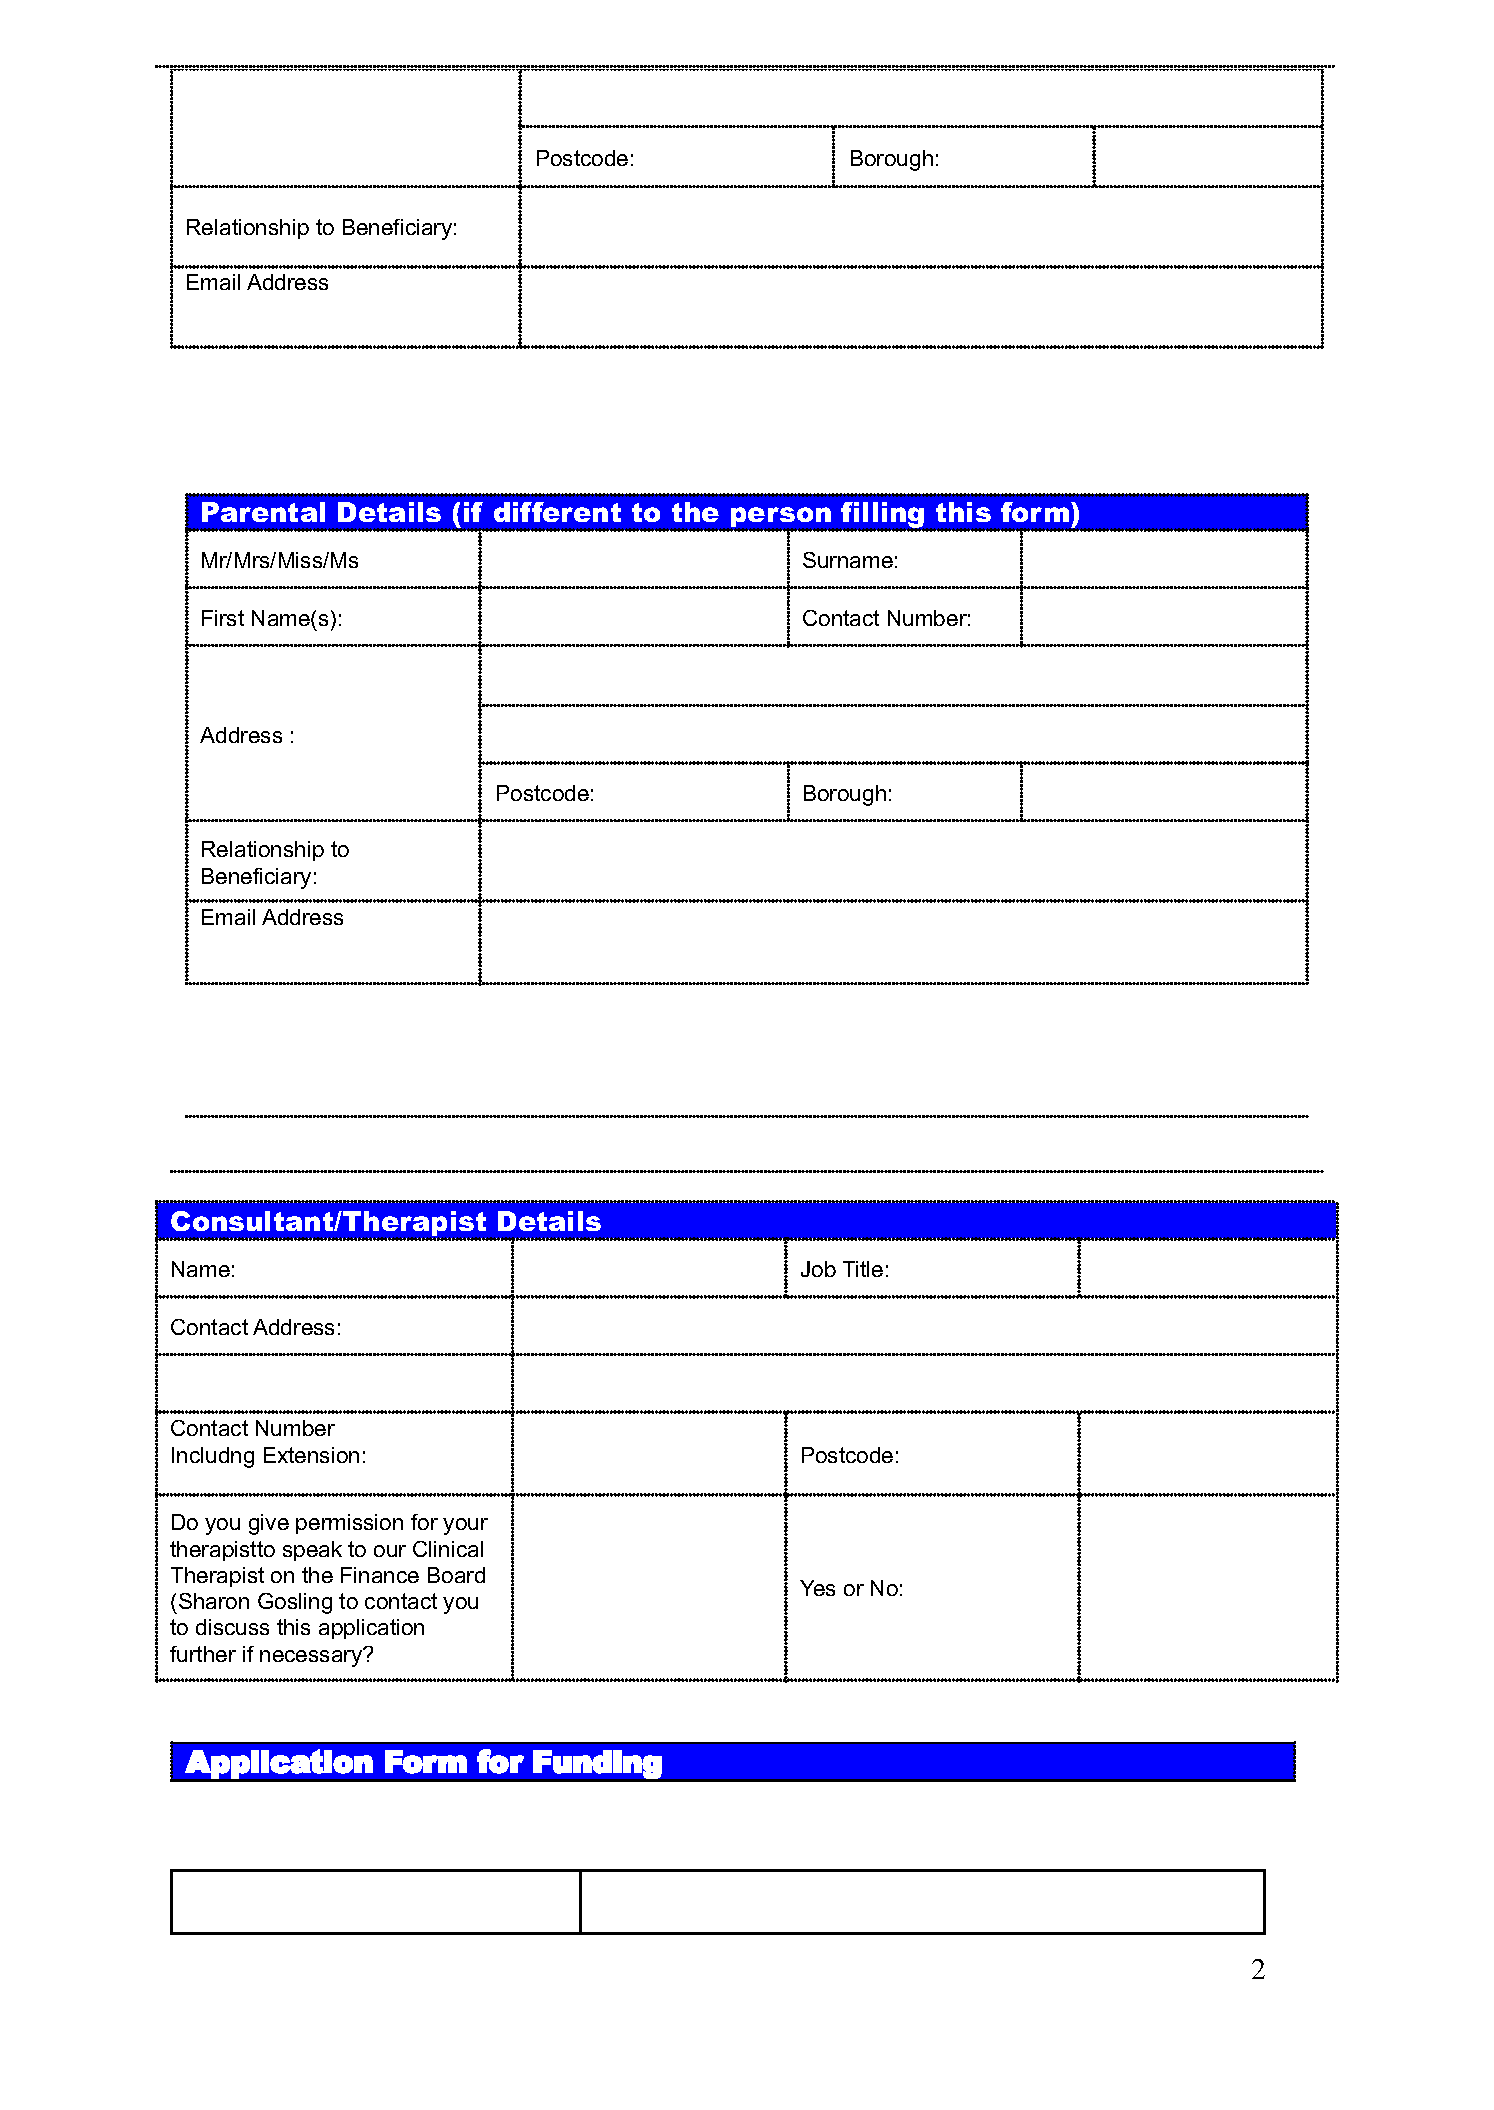 Image resolution: width=1494 pixels, height=2110 pixels. What do you see at coordinates (295, 1603) in the screenshot?
I see `Gosling` at bounding box center [295, 1603].
